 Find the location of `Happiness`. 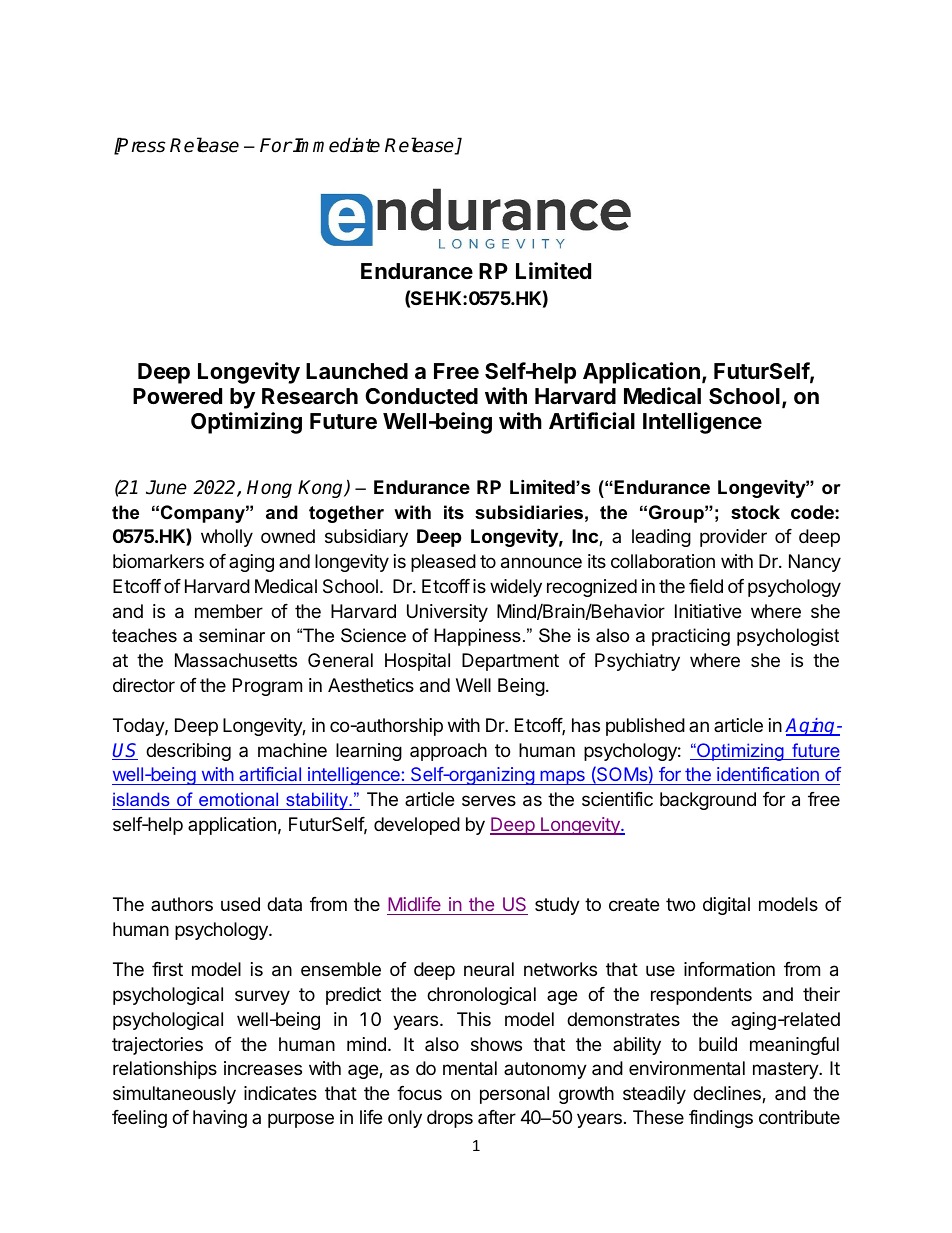

Happiness is located at coordinates (477, 637).
